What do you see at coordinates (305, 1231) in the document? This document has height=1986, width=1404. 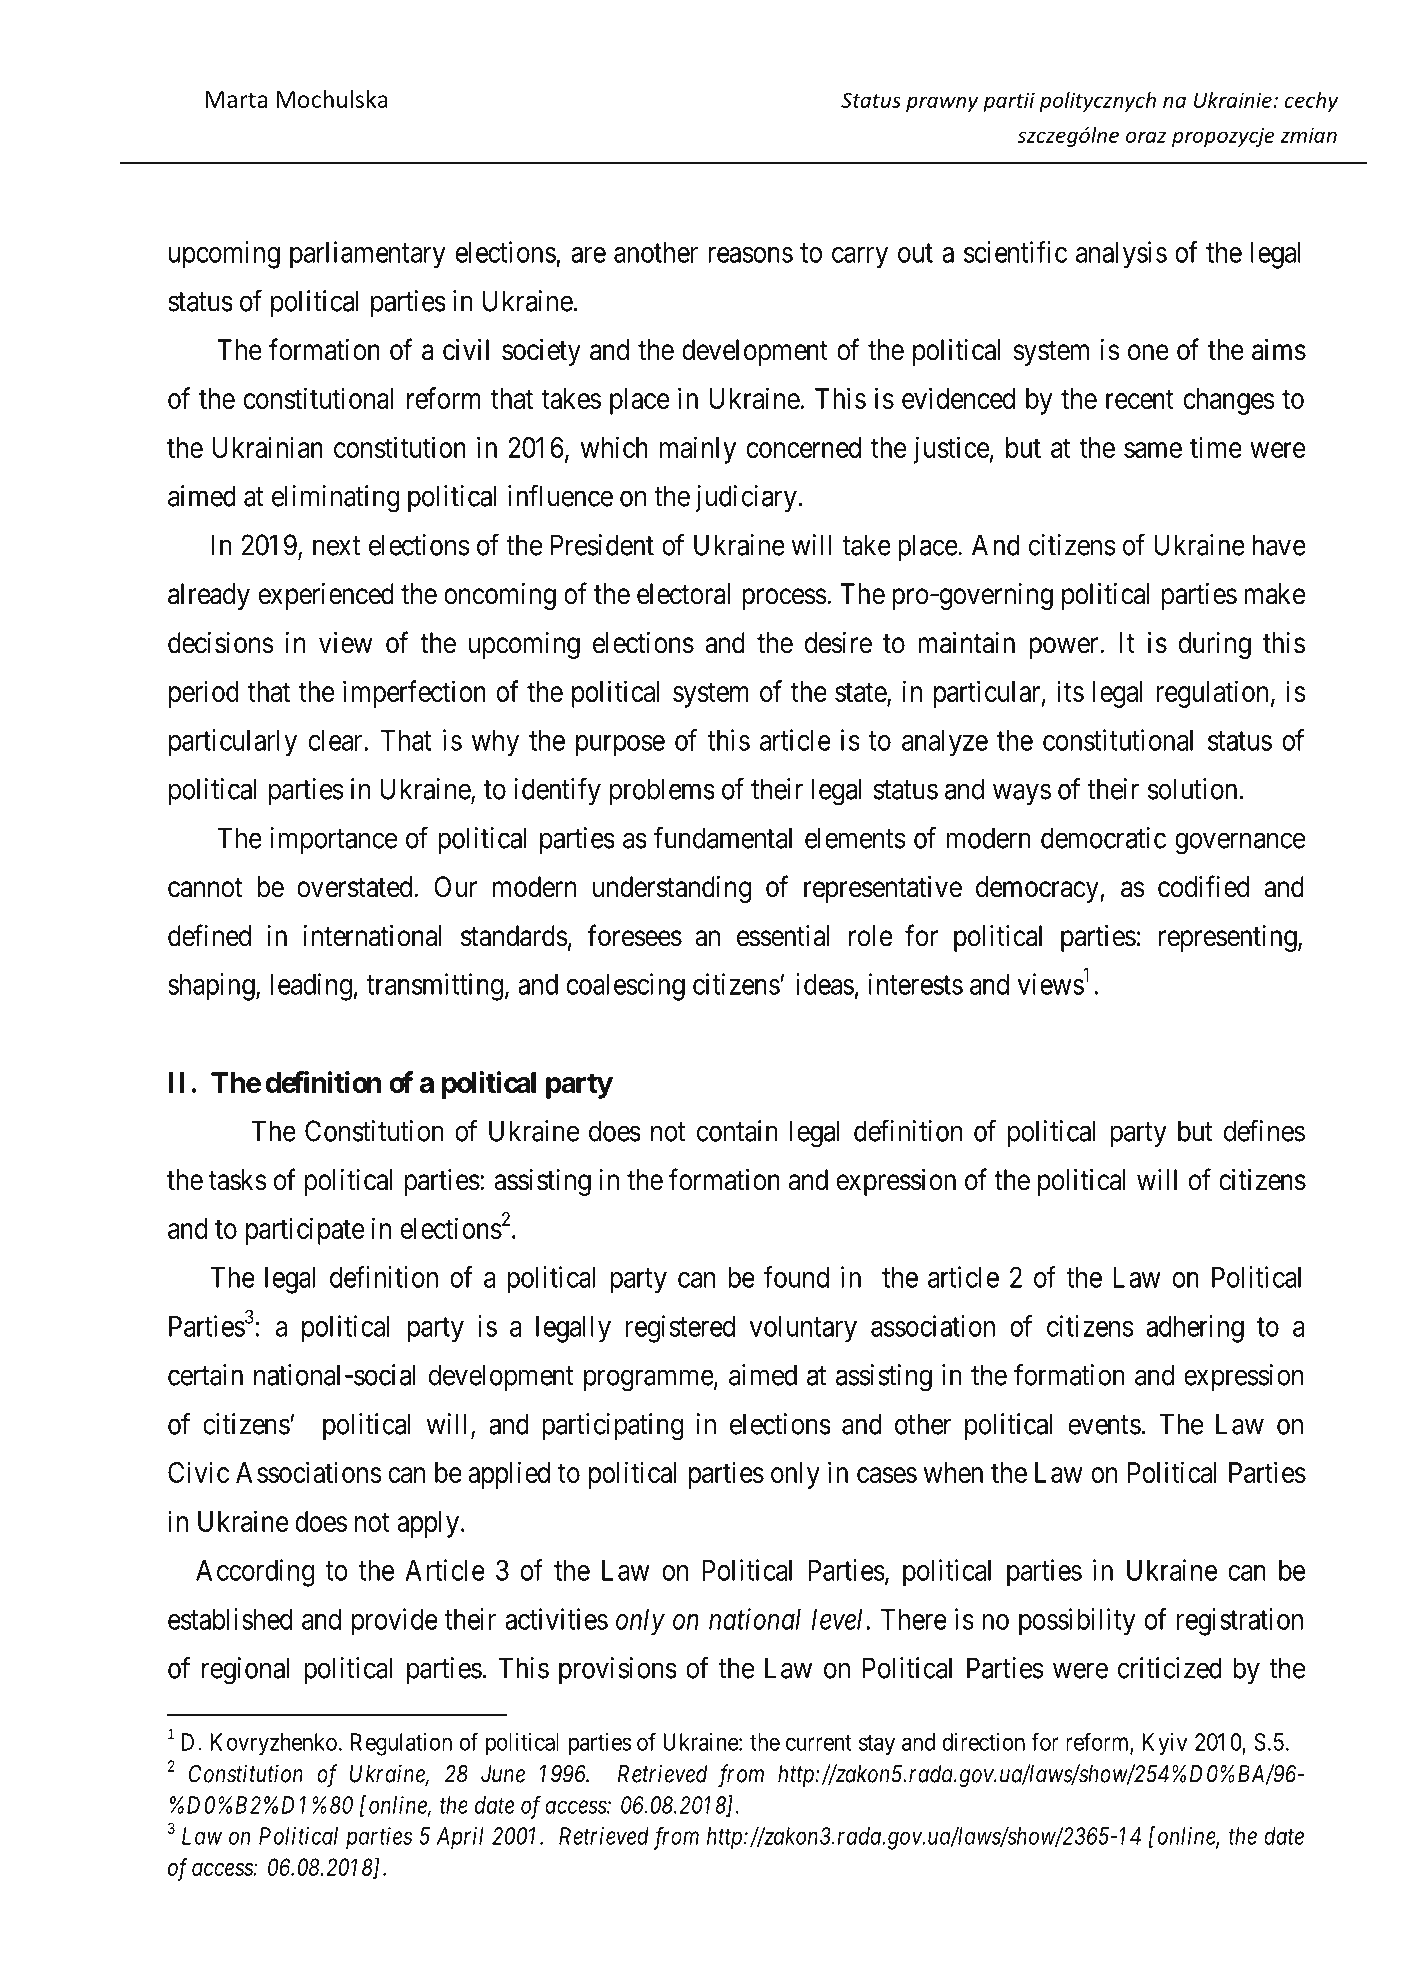 I see `participate` at bounding box center [305, 1231].
